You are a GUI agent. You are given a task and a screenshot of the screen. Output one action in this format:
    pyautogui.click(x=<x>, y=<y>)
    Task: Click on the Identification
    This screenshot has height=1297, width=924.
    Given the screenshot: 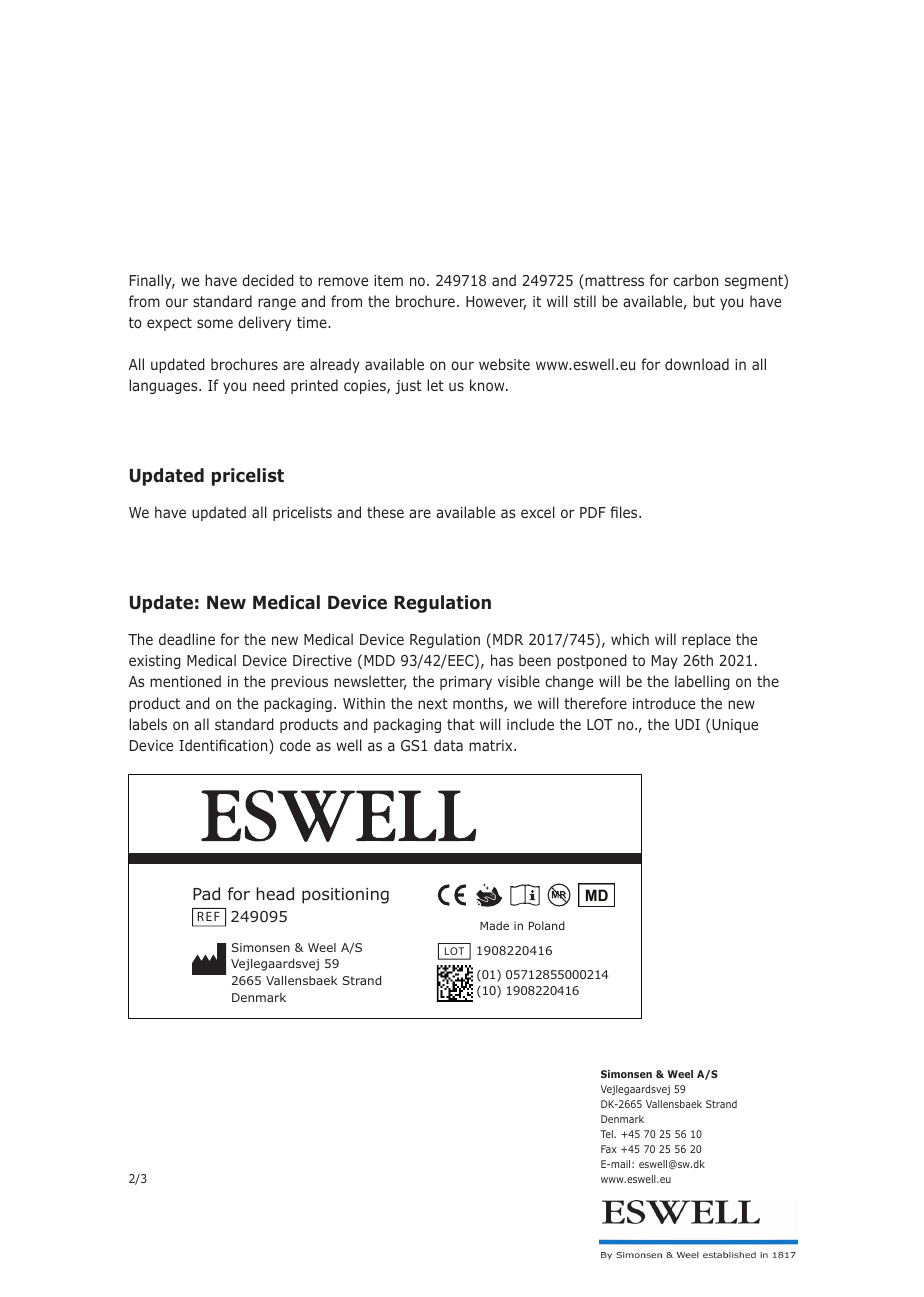 What is the action you would take?
    pyautogui.click(x=224, y=746)
